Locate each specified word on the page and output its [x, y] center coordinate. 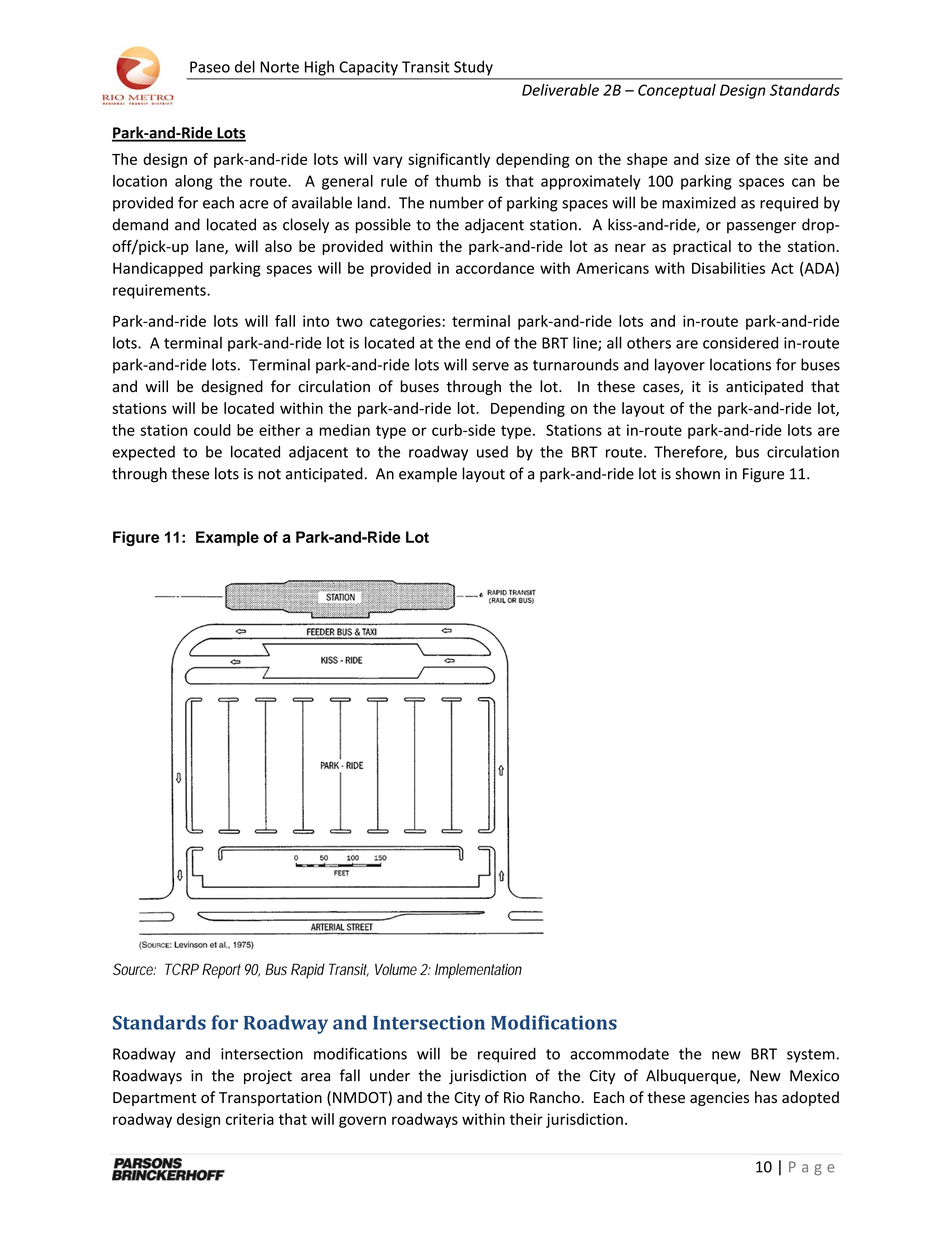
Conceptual [677, 91]
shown [697, 473]
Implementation [478, 971]
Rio [514, 1097]
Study [473, 68]
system [811, 1056]
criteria [250, 1119]
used [492, 452]
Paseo [210, 67]
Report [221, 971]
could [212, 430]
